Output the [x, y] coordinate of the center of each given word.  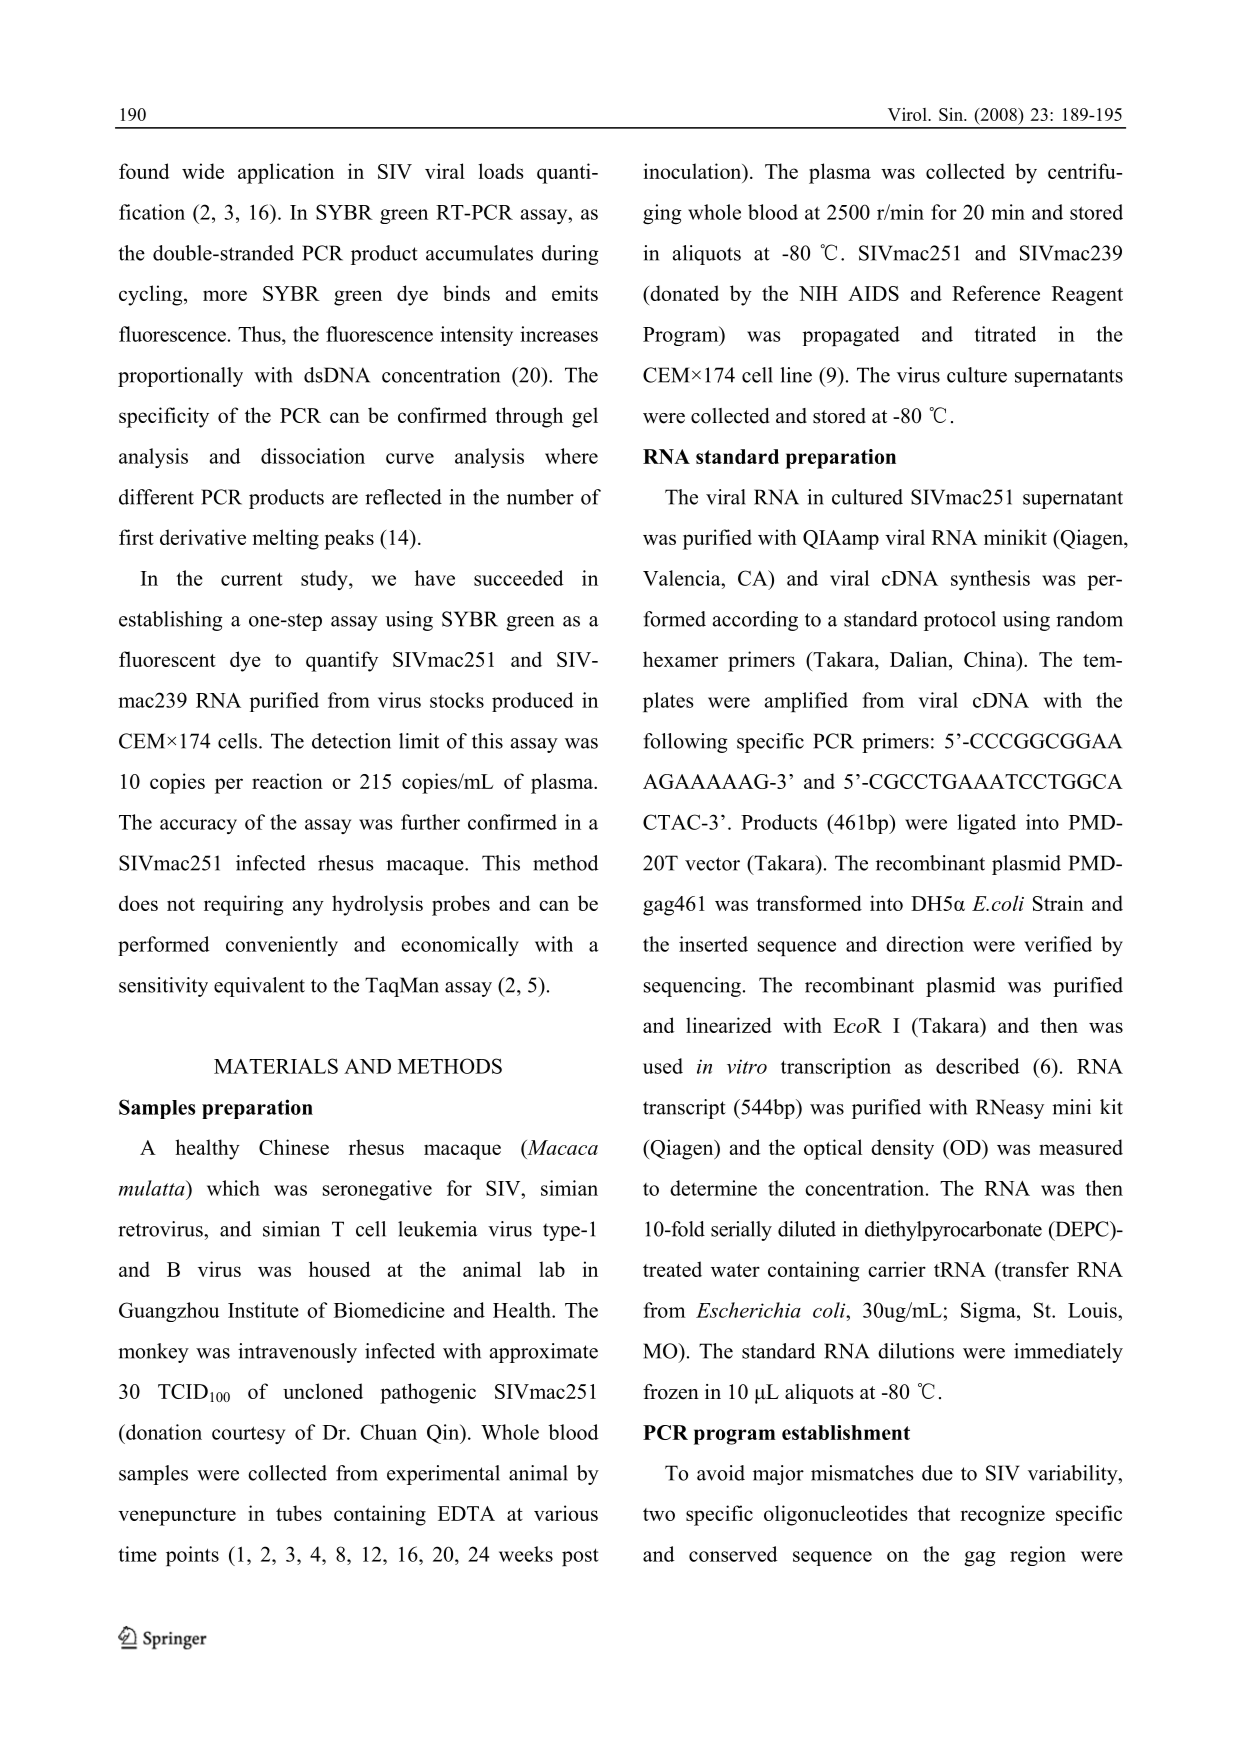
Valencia [683, 578]
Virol [908, 114]
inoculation [694, 172]
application [286, 173]
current [252, 579]
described [978, 1066]
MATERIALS [276, 1066]
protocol [960, 621]
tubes [299, 1513]
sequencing [692, 987]
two [659, 1514]
